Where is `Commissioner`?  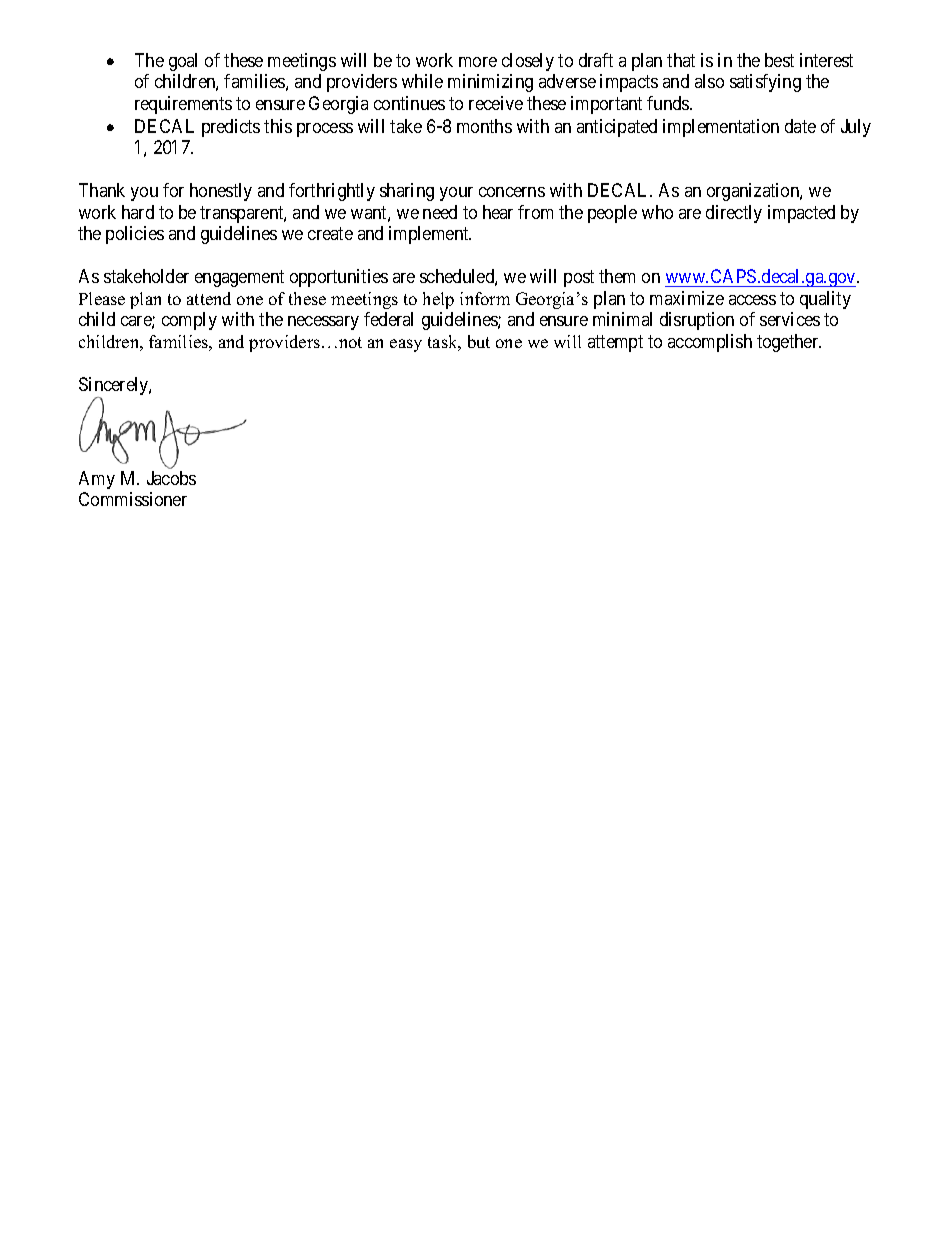 Commissioner is located at coordinates (133, 499).
